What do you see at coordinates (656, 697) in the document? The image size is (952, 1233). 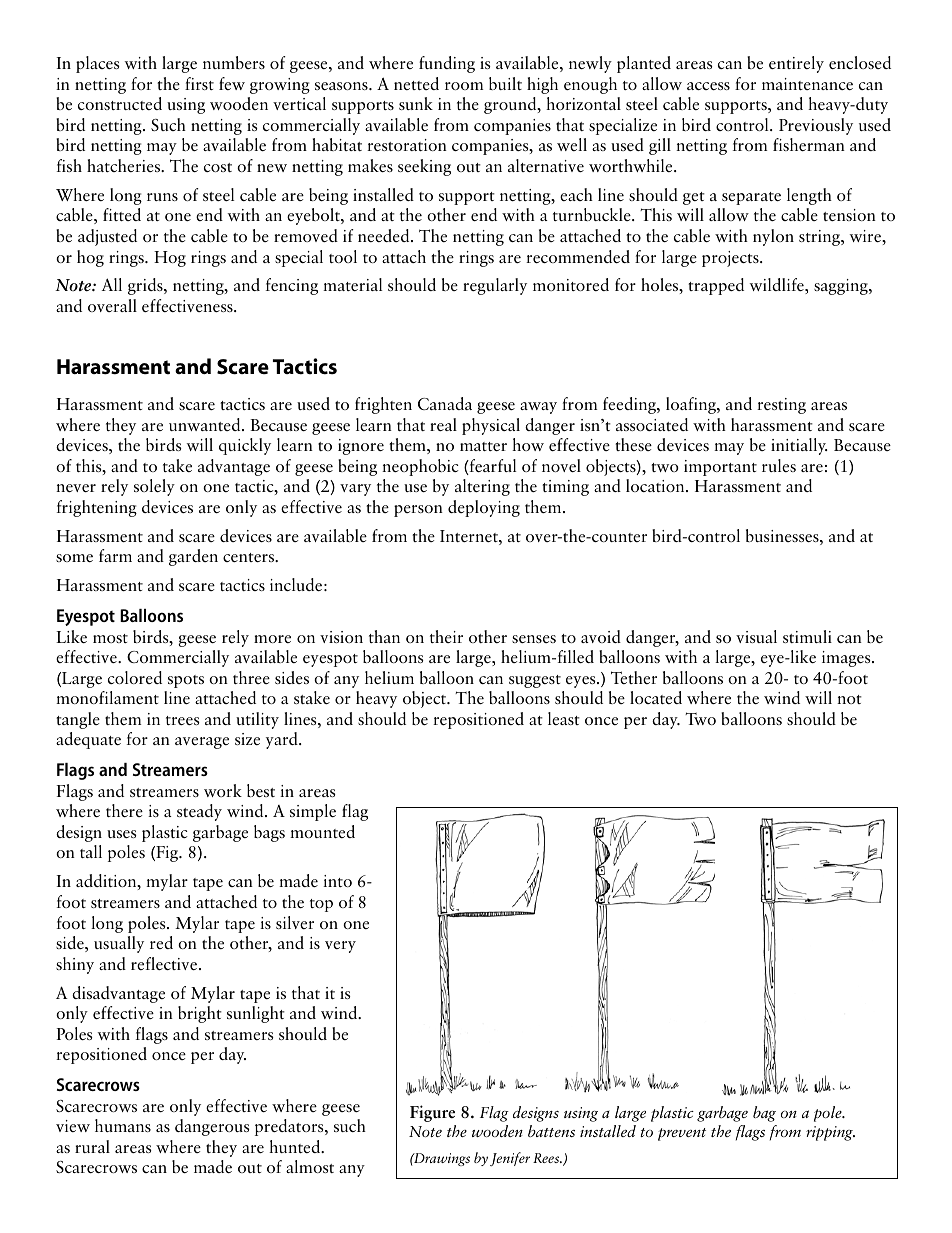 I see `located` at bounding box center [656, 697].
